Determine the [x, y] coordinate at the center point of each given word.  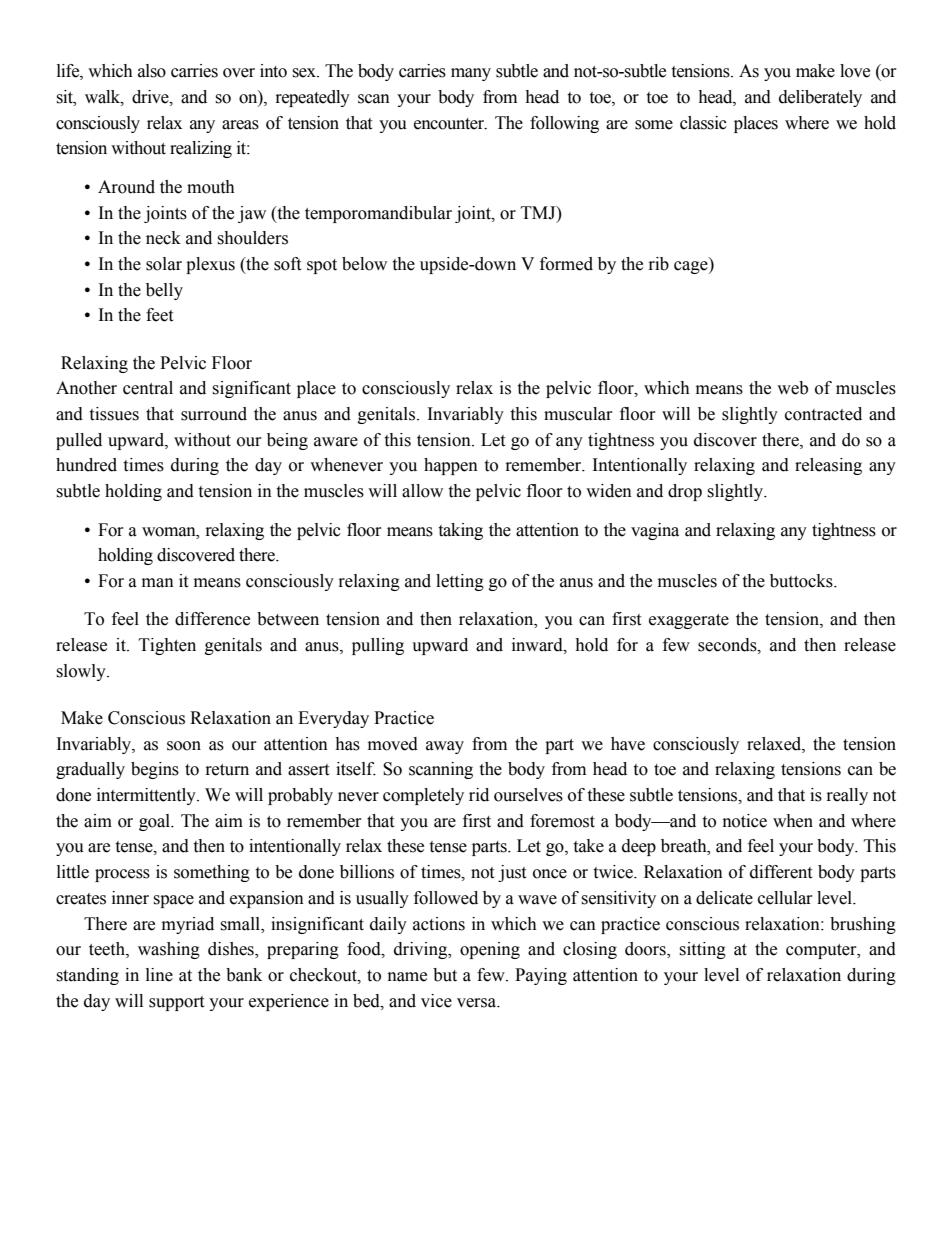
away [445, 747]
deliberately [820, 98]
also [152, 71]
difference [212, 619]
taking [460, 531]
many [471, 74]
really [847, 796]
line [159, 975]
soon [184, 746]
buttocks [802, 581]
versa [478, 1003]
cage [692, 267]
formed [566, 264]
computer [822, 951]
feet [159, 315]
